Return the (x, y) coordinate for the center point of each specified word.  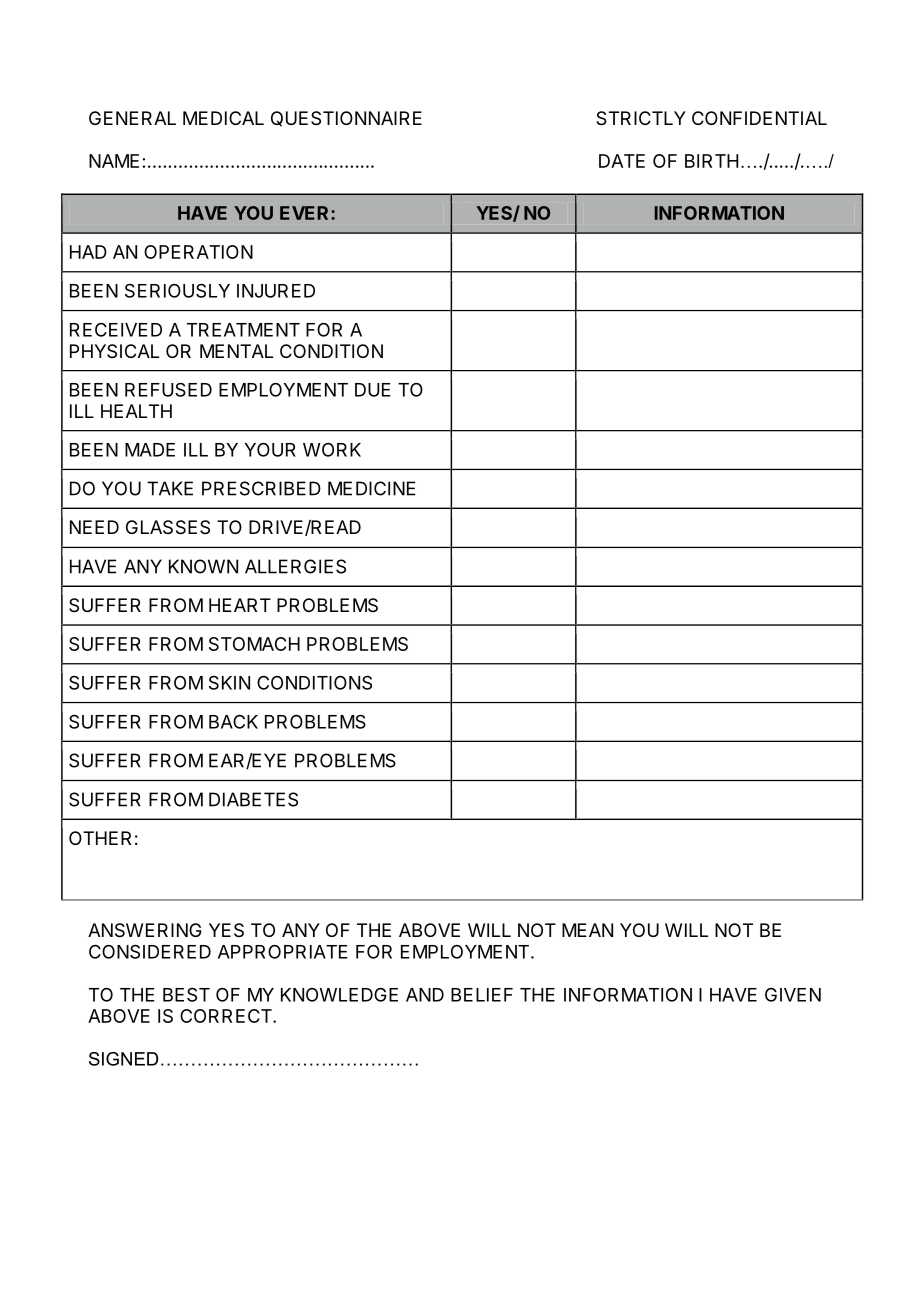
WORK (332, 450)
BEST (186, 994)
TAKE (170, 488)
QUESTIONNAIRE (346, 119)
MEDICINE (372, 488)
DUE (373, 390)
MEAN (587, 930)
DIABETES (253, 799)
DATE (622, 161)
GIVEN (793, 995)
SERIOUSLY (177, 290)
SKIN (229, 682)
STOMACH (254, 644)
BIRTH (712, 161)
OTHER (100, 838)
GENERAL (132, 118)
